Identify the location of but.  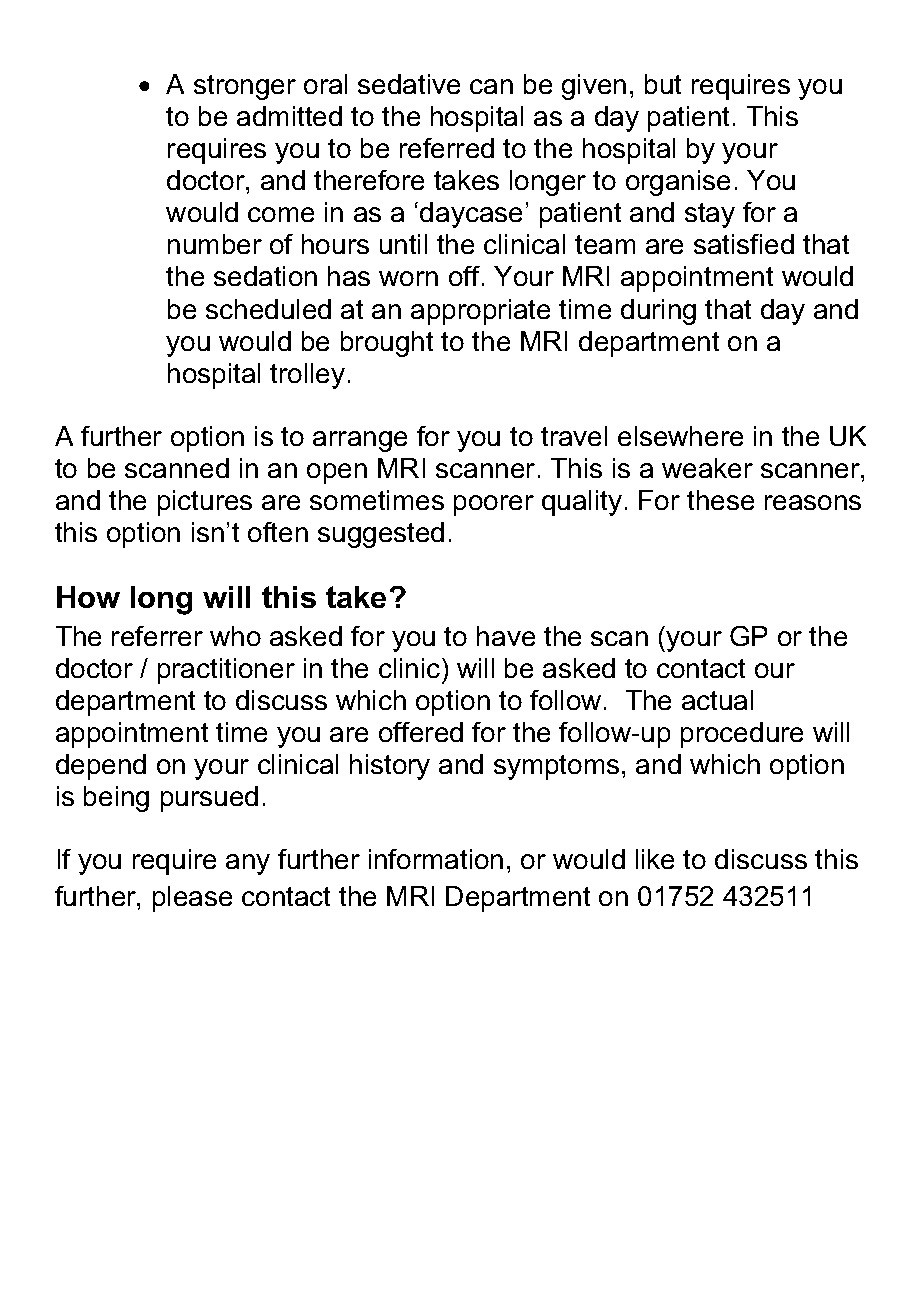
(663, 84).
